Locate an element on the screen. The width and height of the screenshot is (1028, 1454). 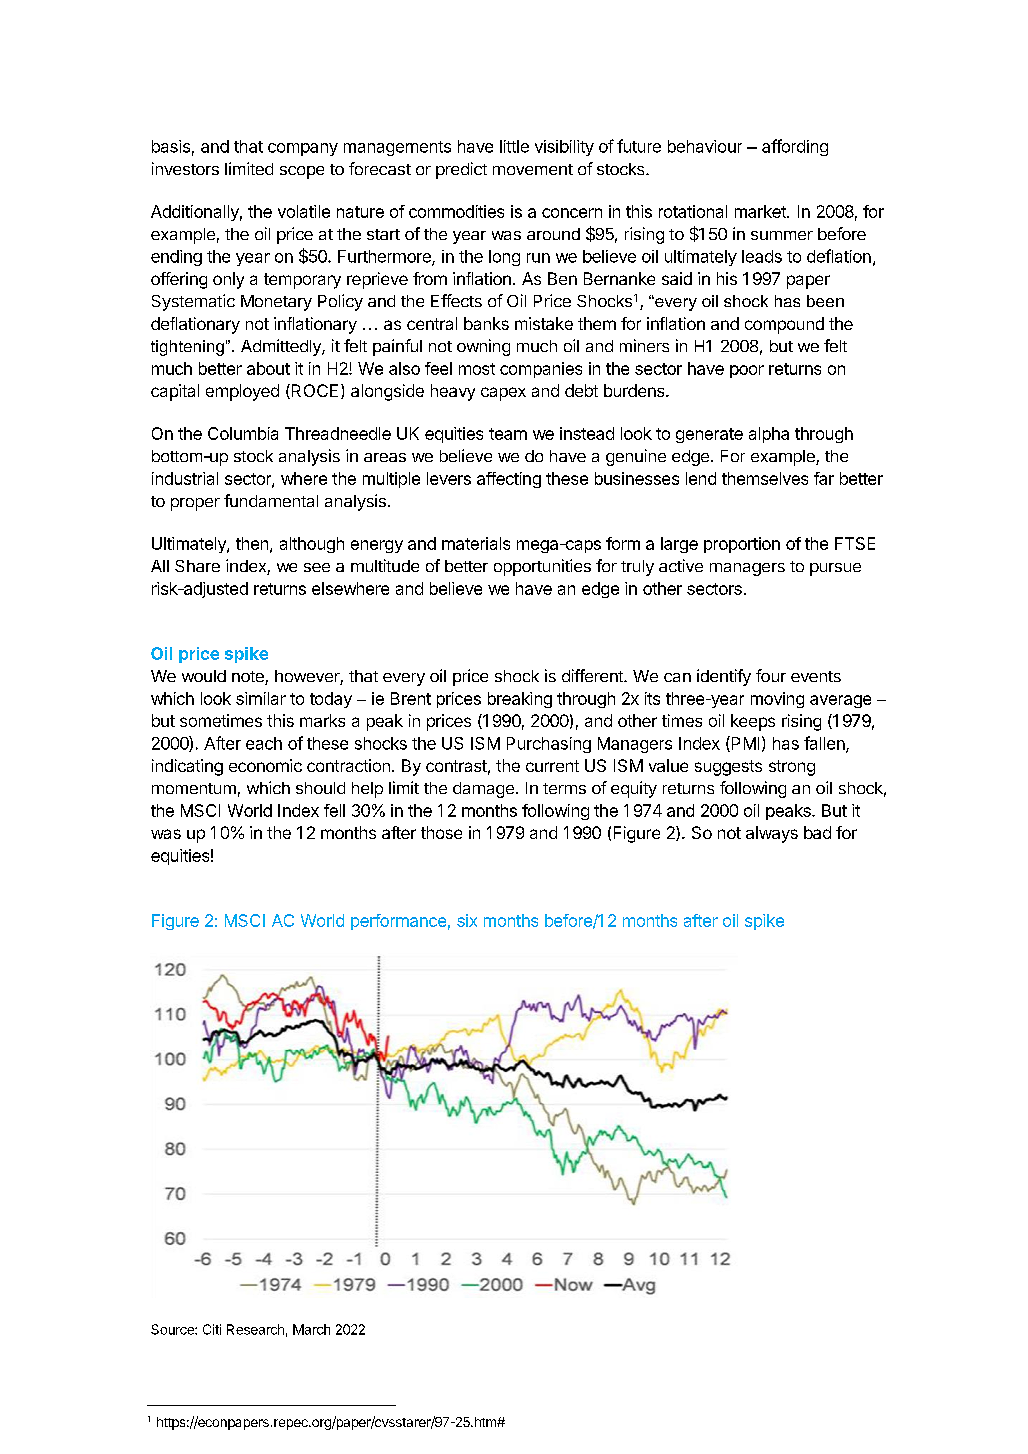
four is located at coordinates (771, 675).
